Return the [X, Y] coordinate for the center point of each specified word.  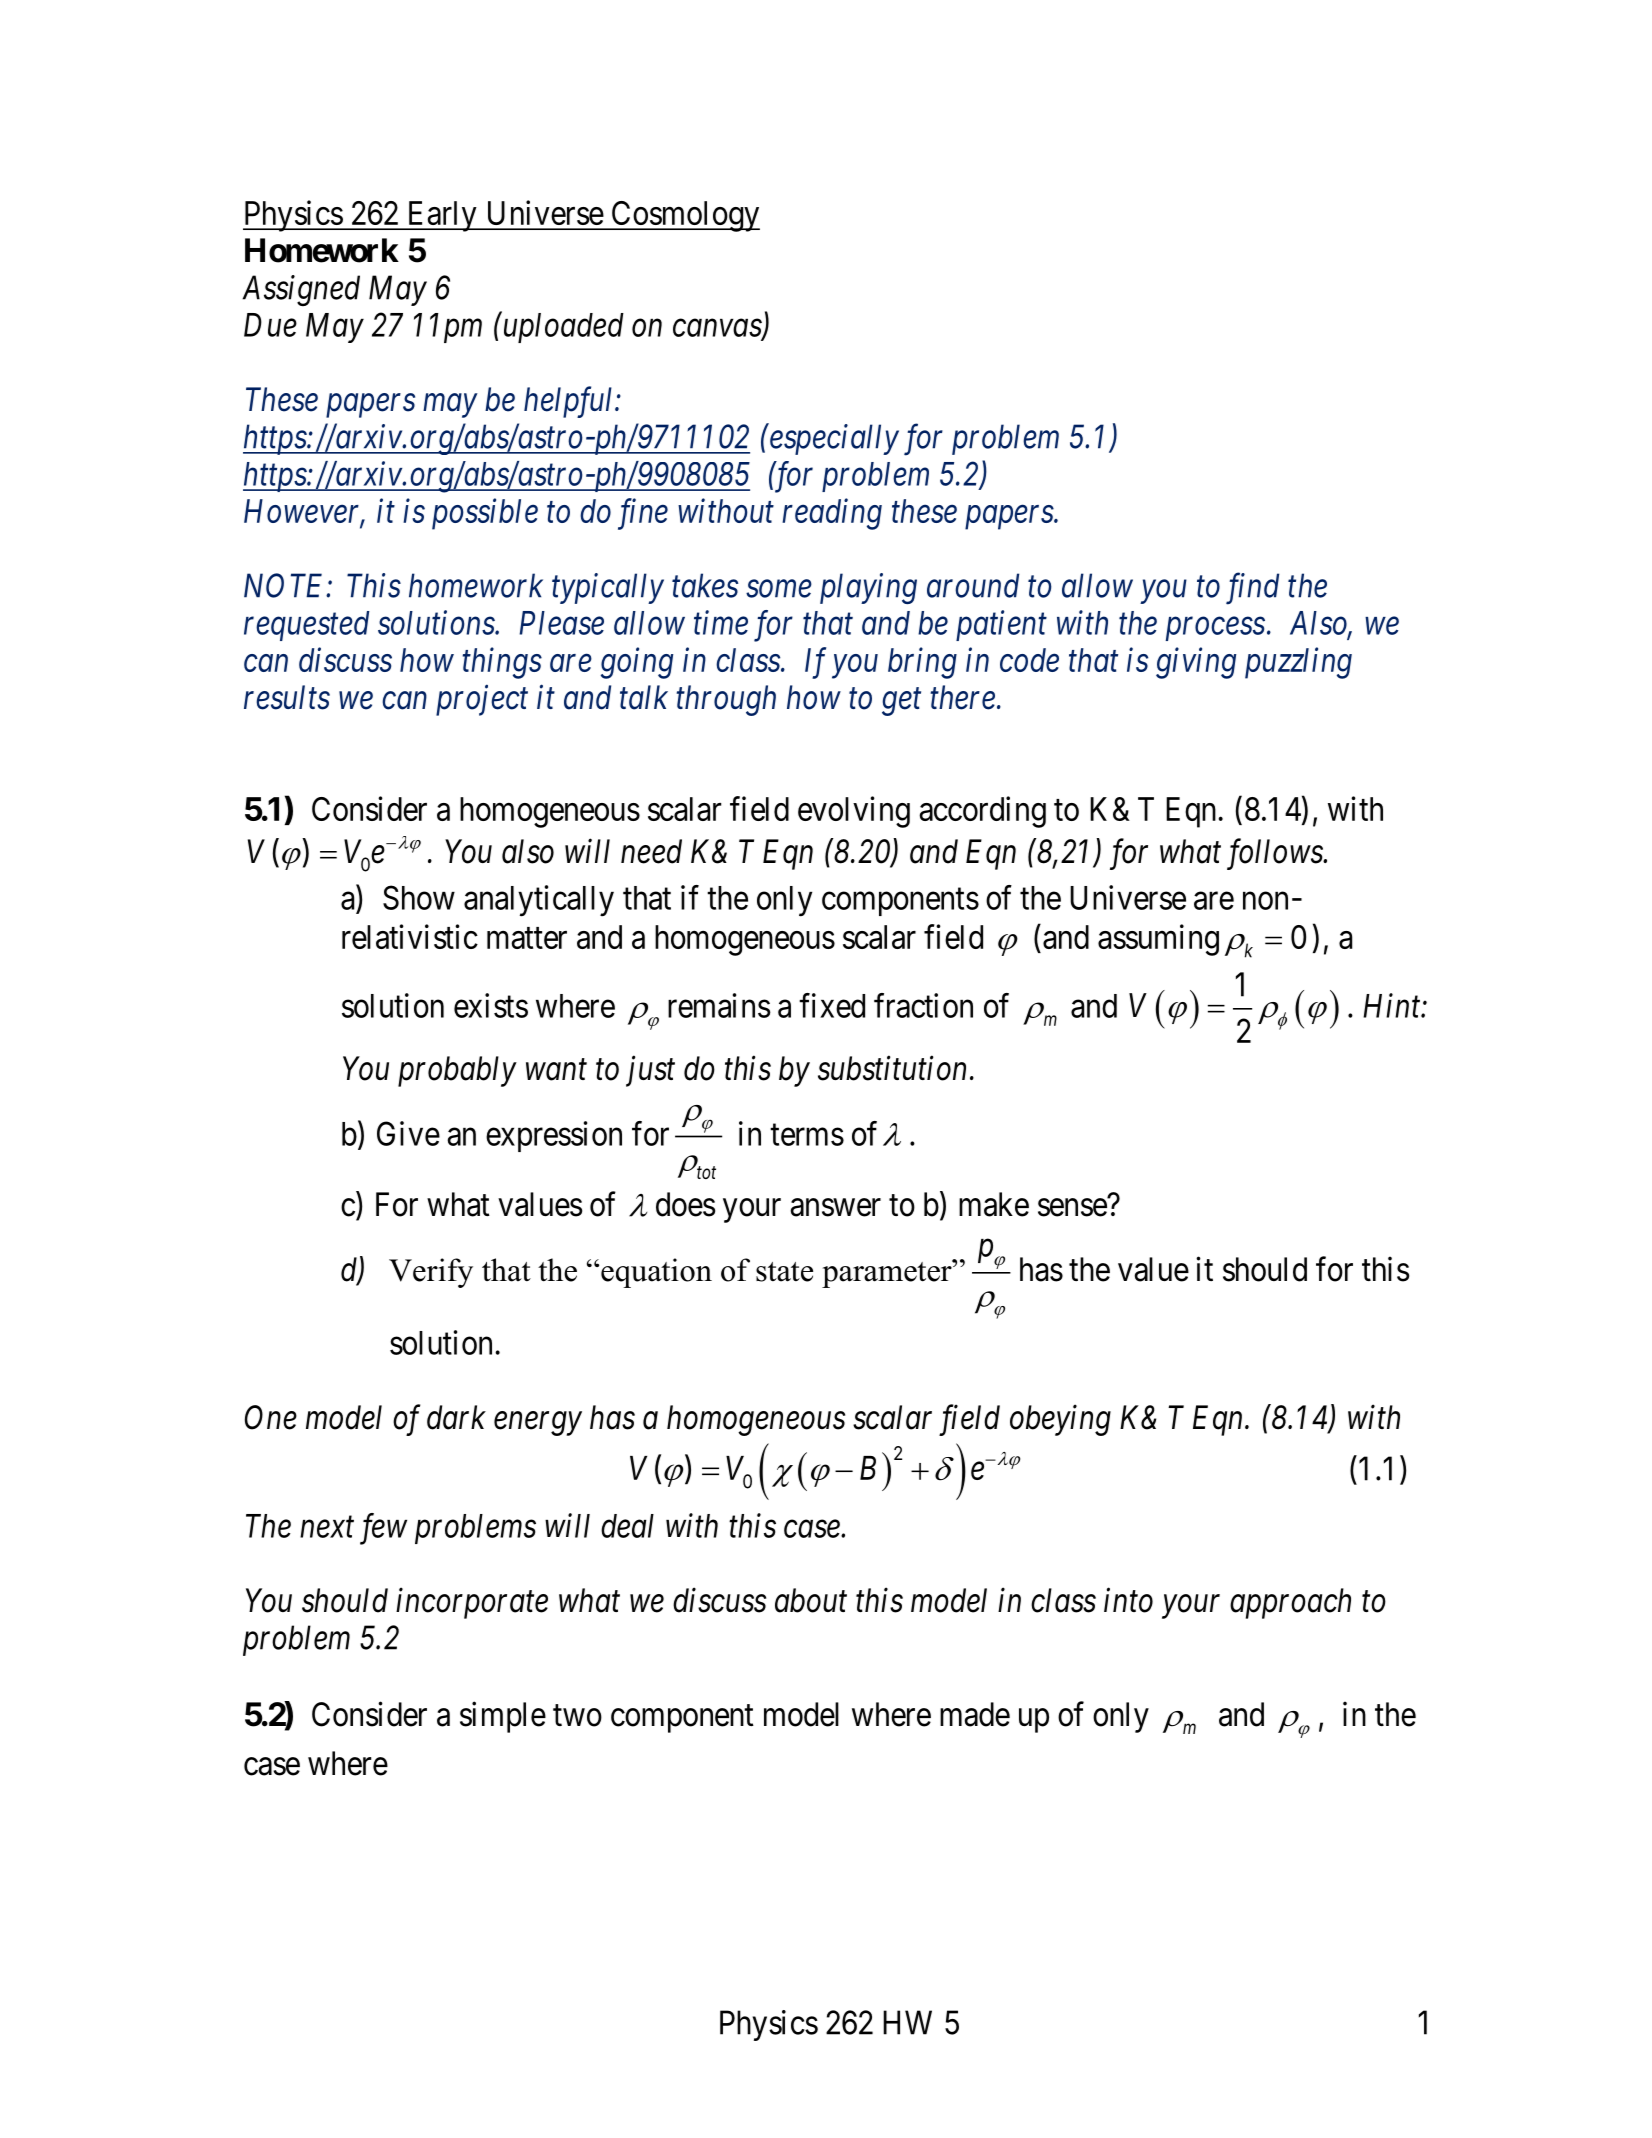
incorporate [472, 1603]
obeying [1060, 1420]
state [784, 1272]
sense [1072, 1208]
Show [419, 897]
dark [456, 1417]
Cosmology [684, 216]
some [779, 589]
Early [442, 216]
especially [833, 439]
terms [807, 1135]
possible [485, 514]
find [1252, 589]
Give [408, 1133]
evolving [854, 812]
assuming [1158, 940]
